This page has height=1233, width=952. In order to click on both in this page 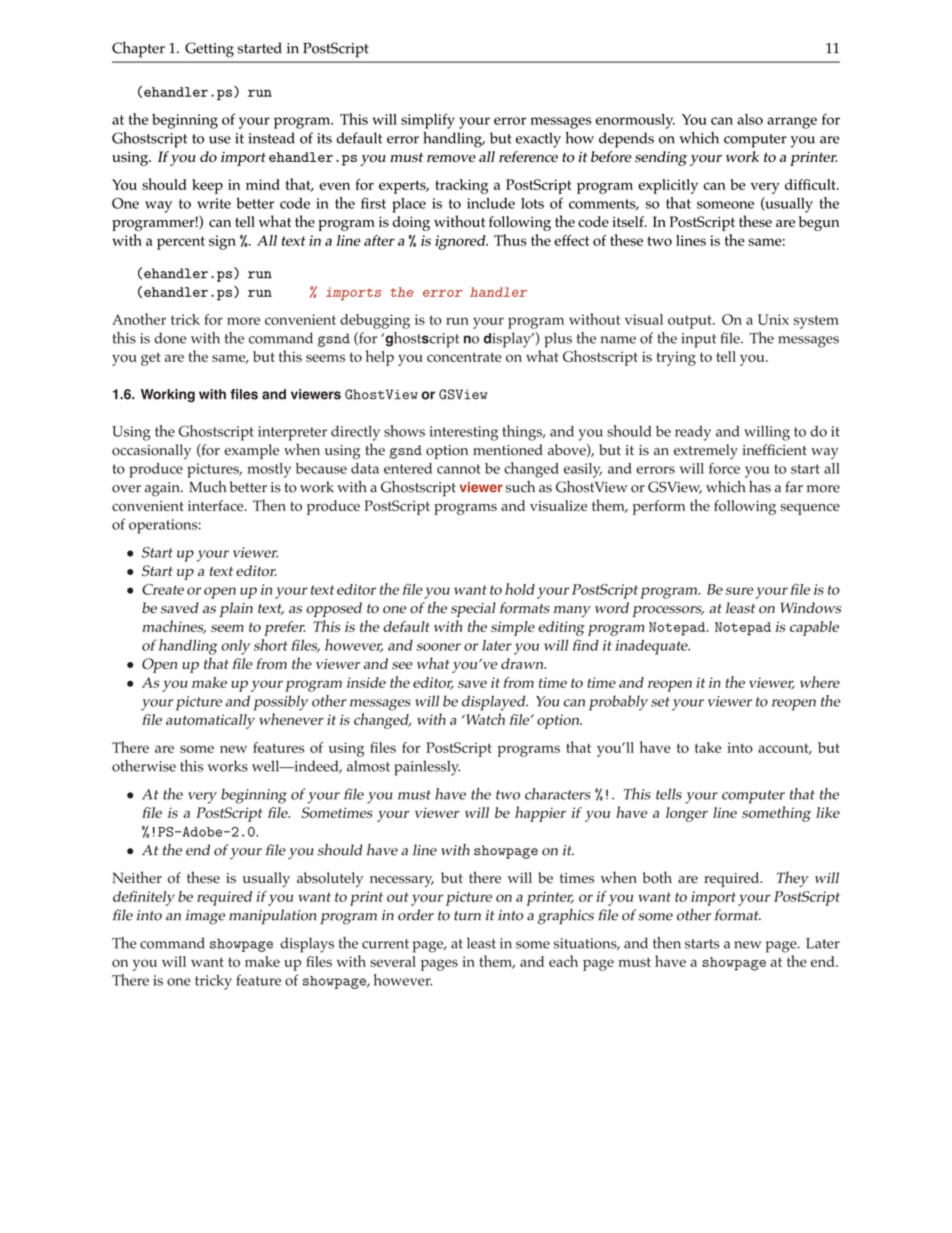, I will do `click(657, 877)`.
